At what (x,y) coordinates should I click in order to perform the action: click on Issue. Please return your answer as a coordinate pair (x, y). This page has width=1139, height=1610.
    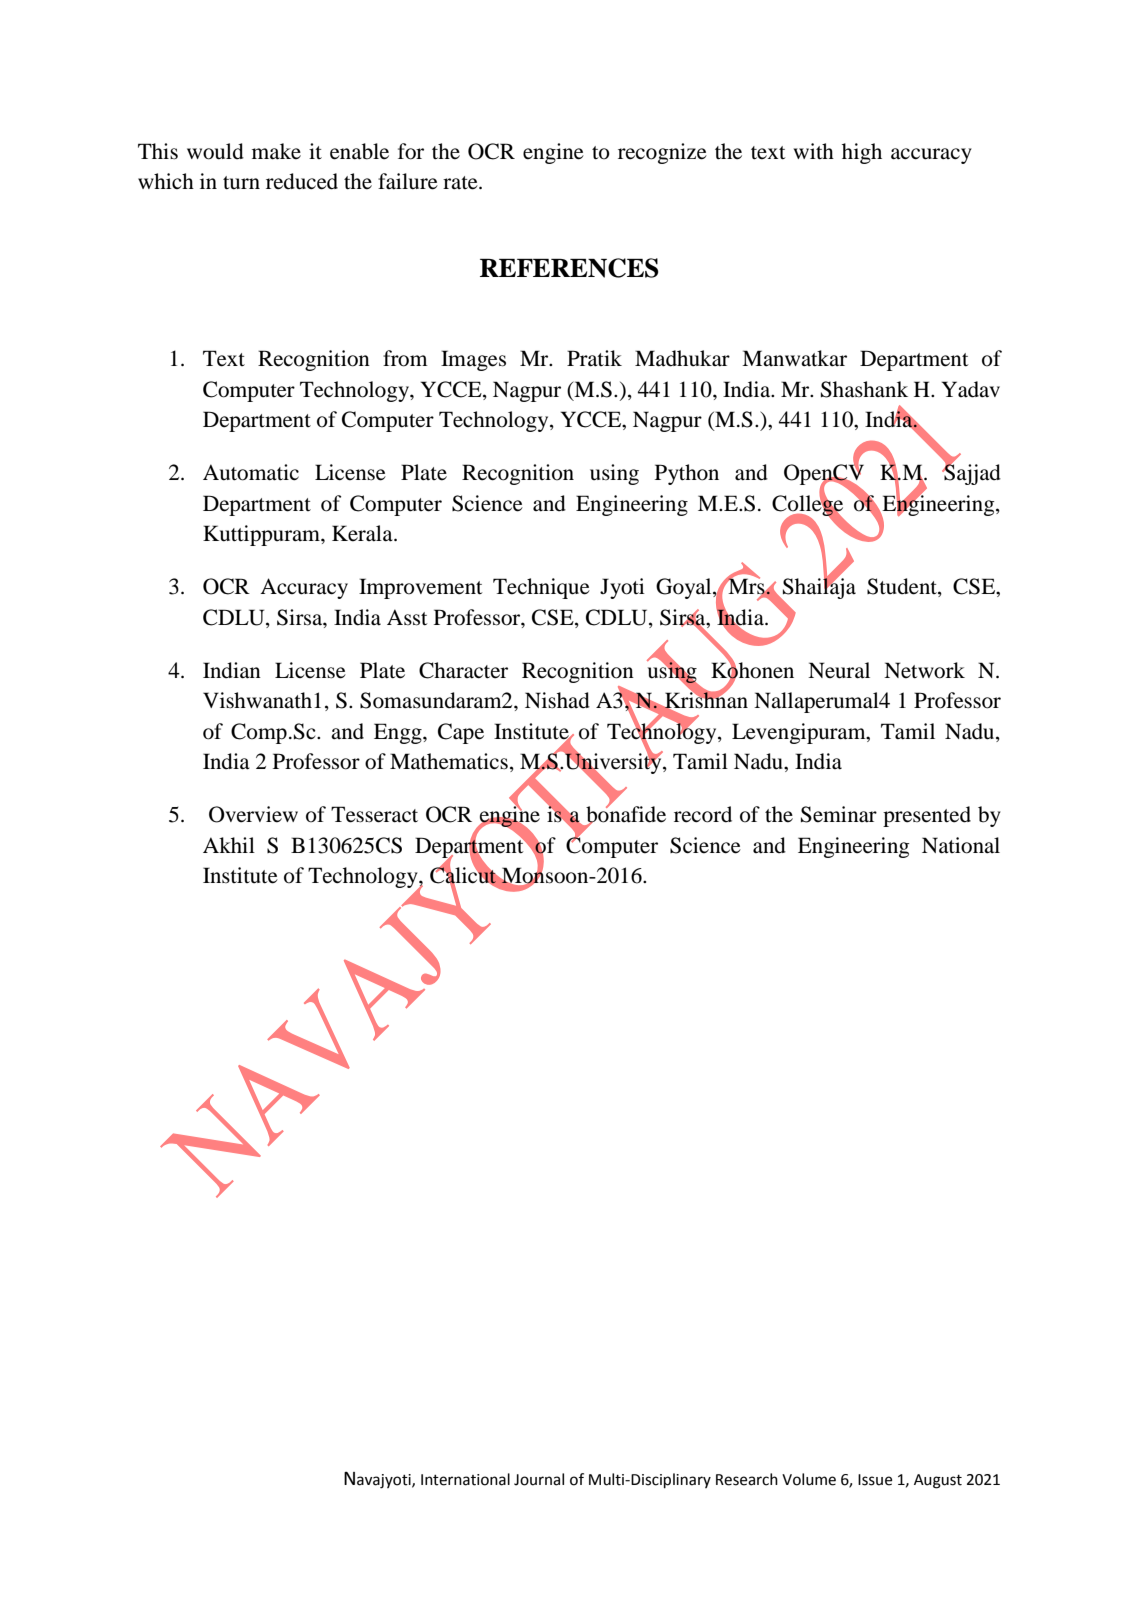
    Looking at the image, I should click on (875, 1480).
